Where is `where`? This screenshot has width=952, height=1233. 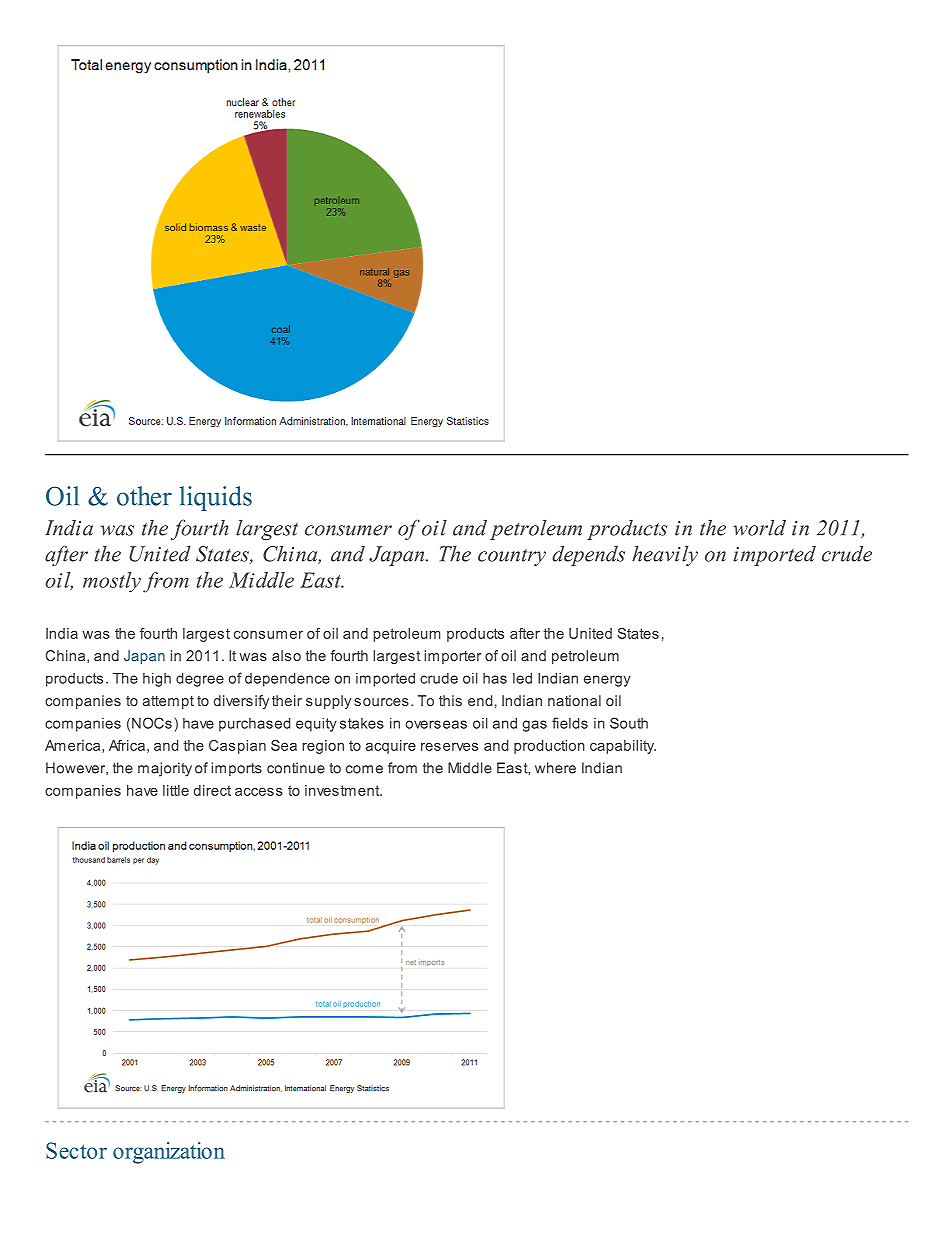
where is located at coordinates (555, 768).
